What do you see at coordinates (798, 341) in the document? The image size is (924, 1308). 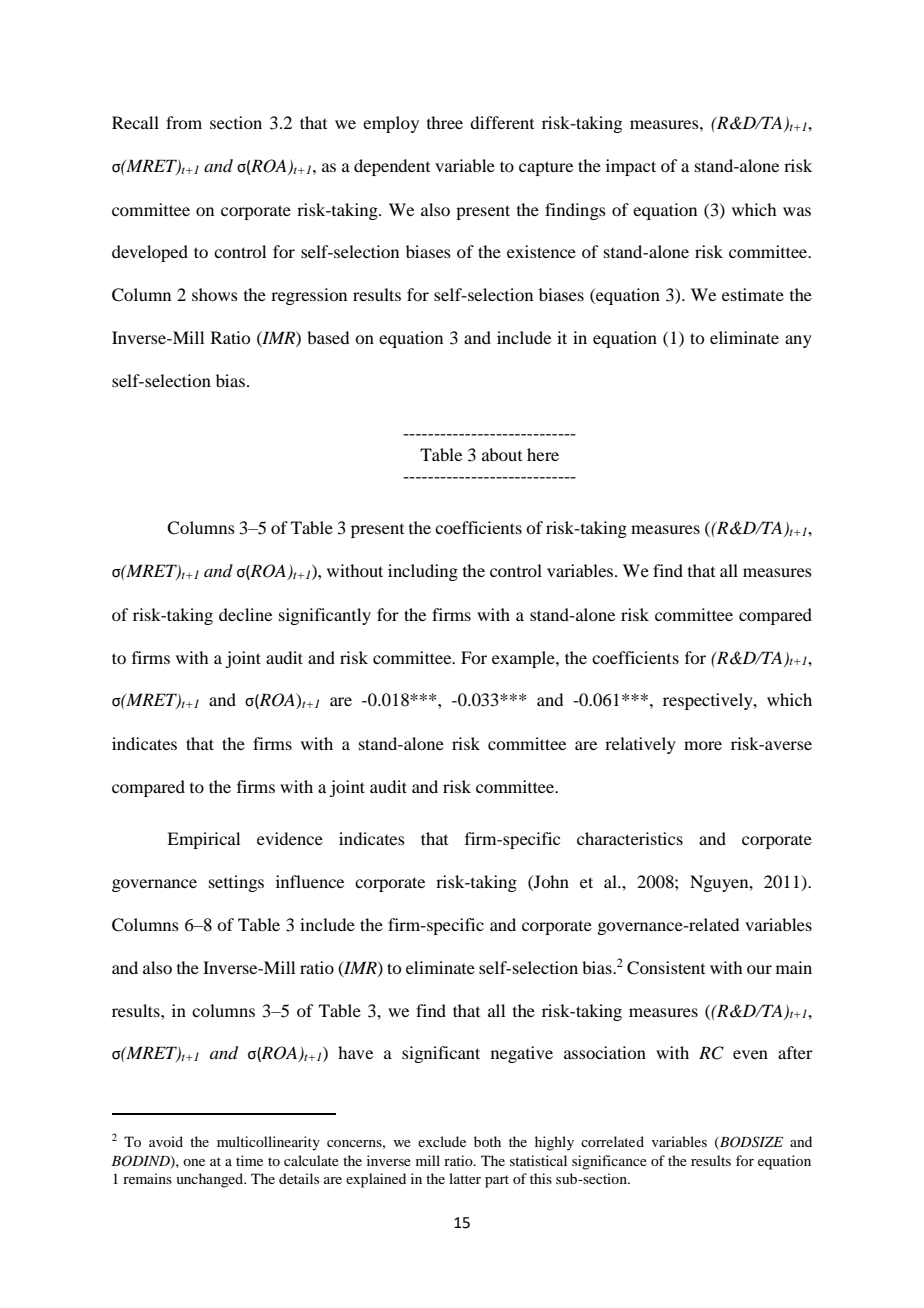 I see `any` at bounding box center [798, 341].
